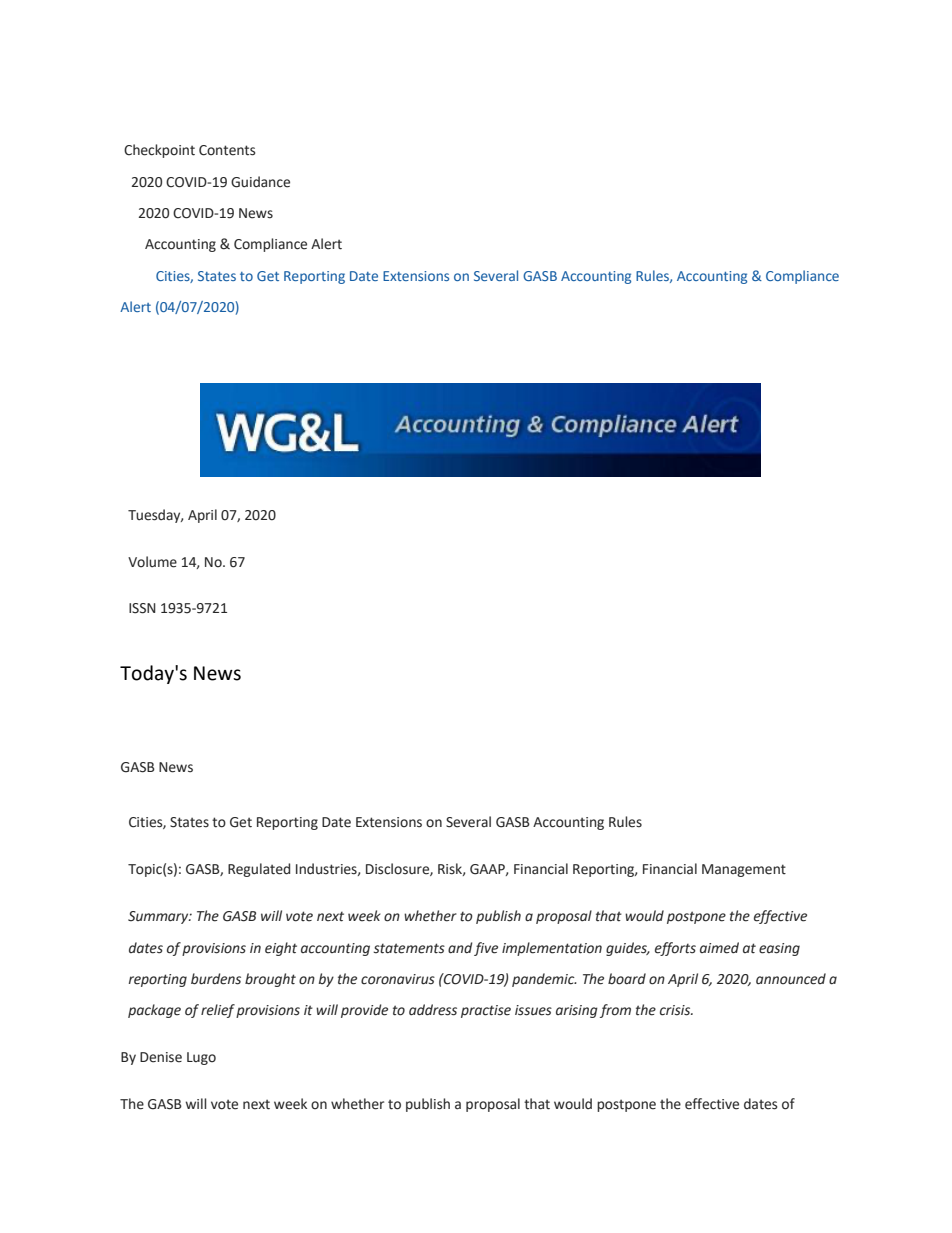 The width and height of the document is (952, 1233). I want to click on Regulated, so click(259, 870).
